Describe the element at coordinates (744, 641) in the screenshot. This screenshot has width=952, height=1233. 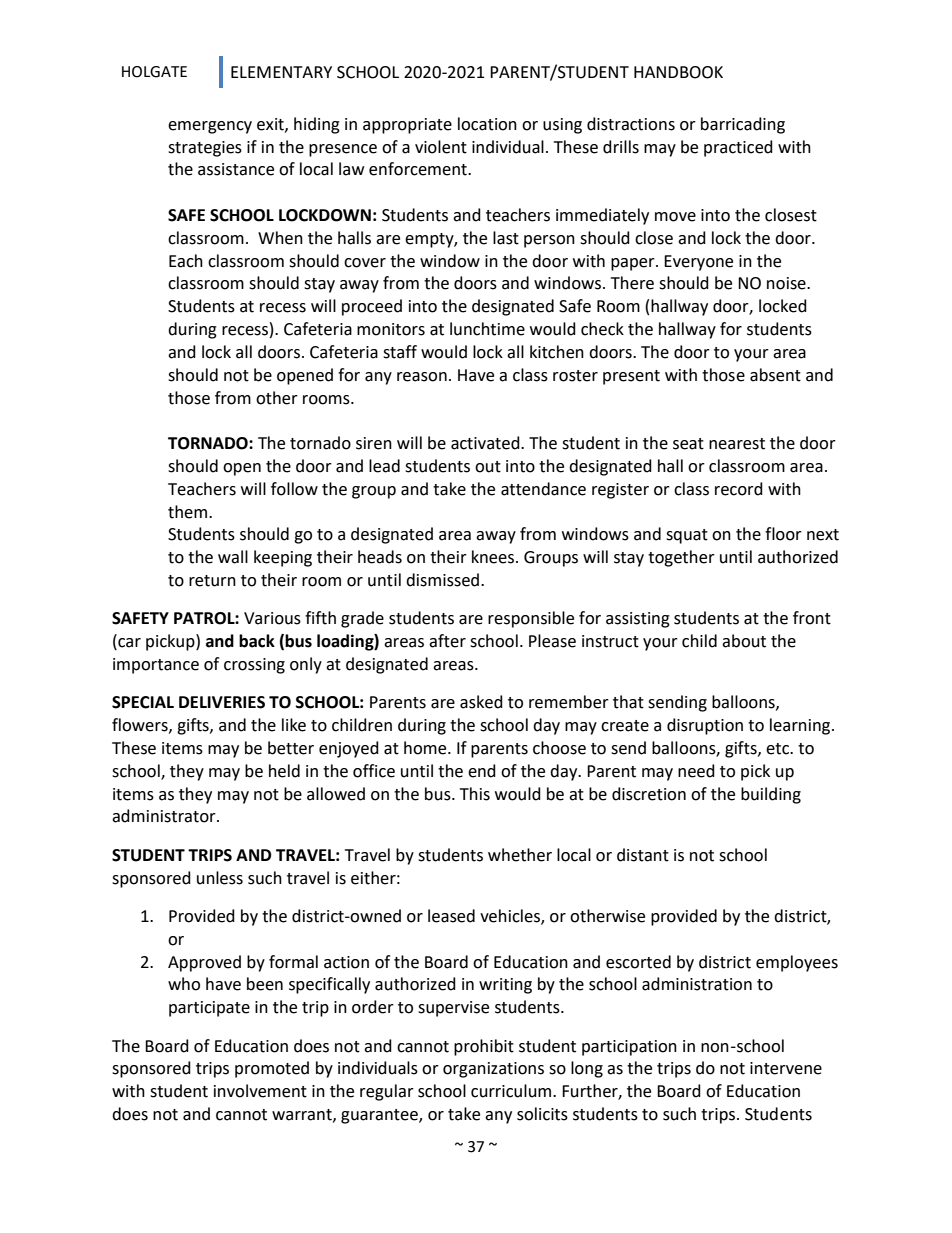
I see `about` at that location.
